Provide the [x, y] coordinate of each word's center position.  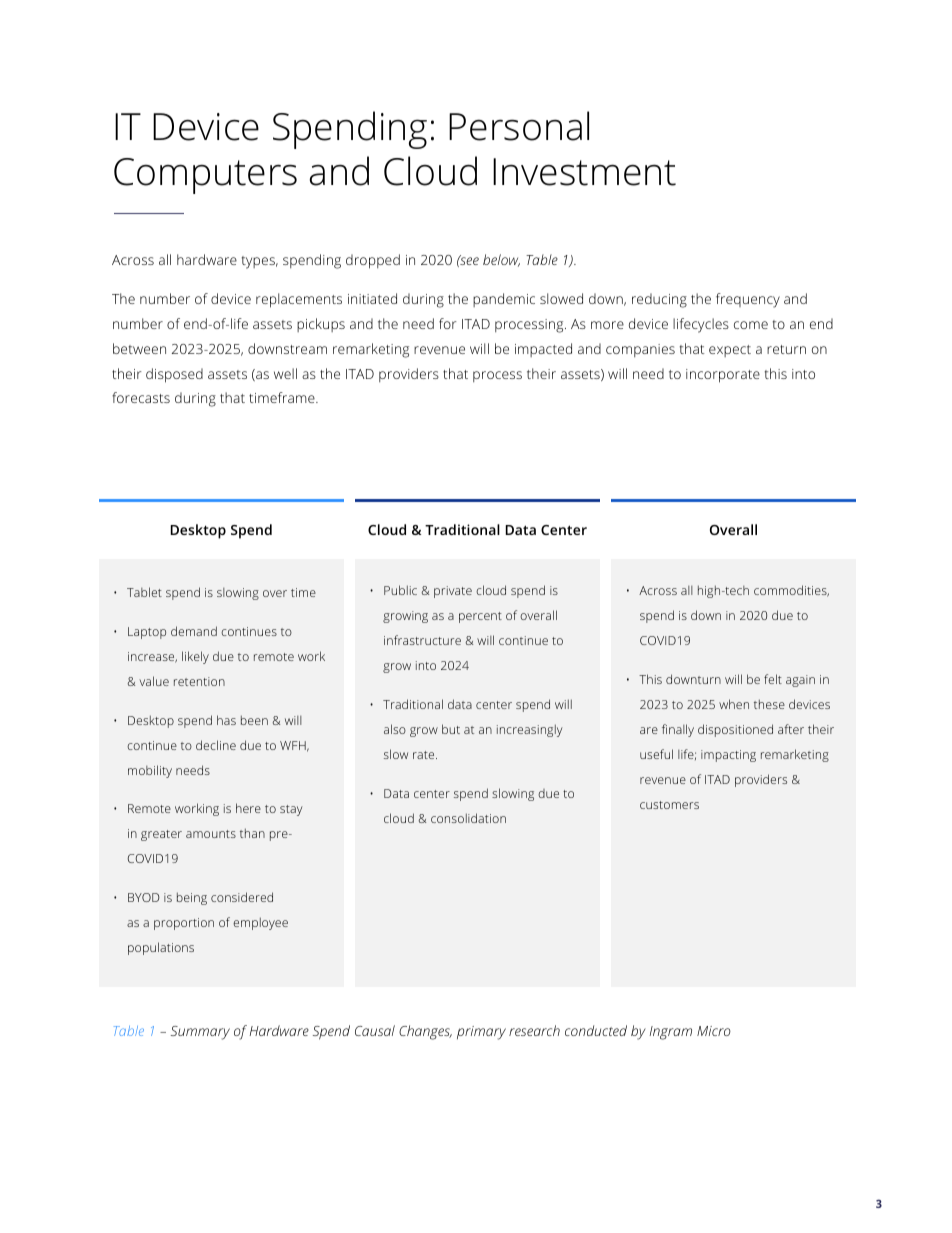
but [451, 729]
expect [730, 351]
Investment [584, 172]
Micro [714, 1031]
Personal [519, 126]
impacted [543, 350]
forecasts [141, 397]
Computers [205, 176]
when [734, 704]
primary [481, 1033]
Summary [200, 1033]
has [226, 720]
